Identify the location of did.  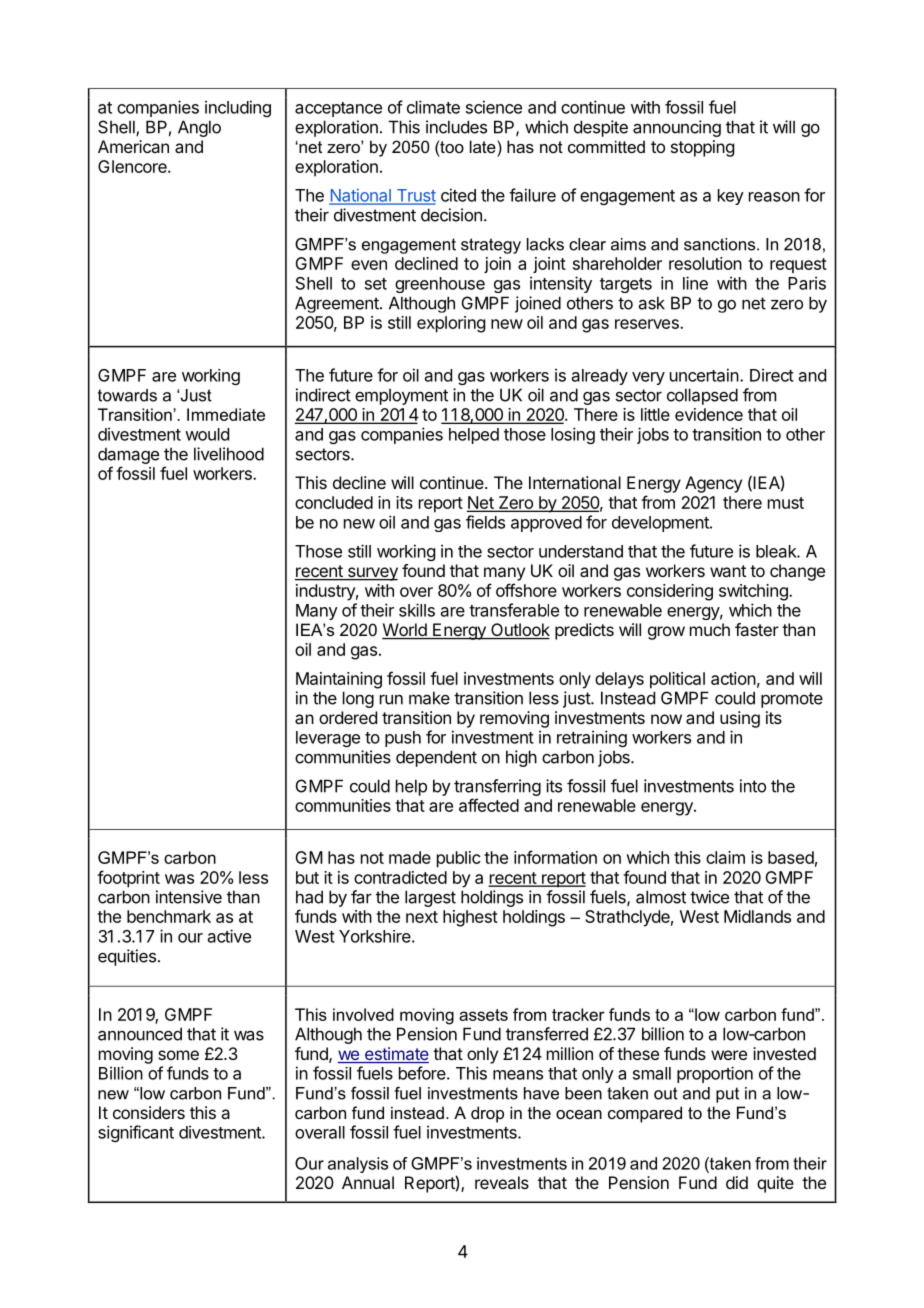
(737, 1182).
